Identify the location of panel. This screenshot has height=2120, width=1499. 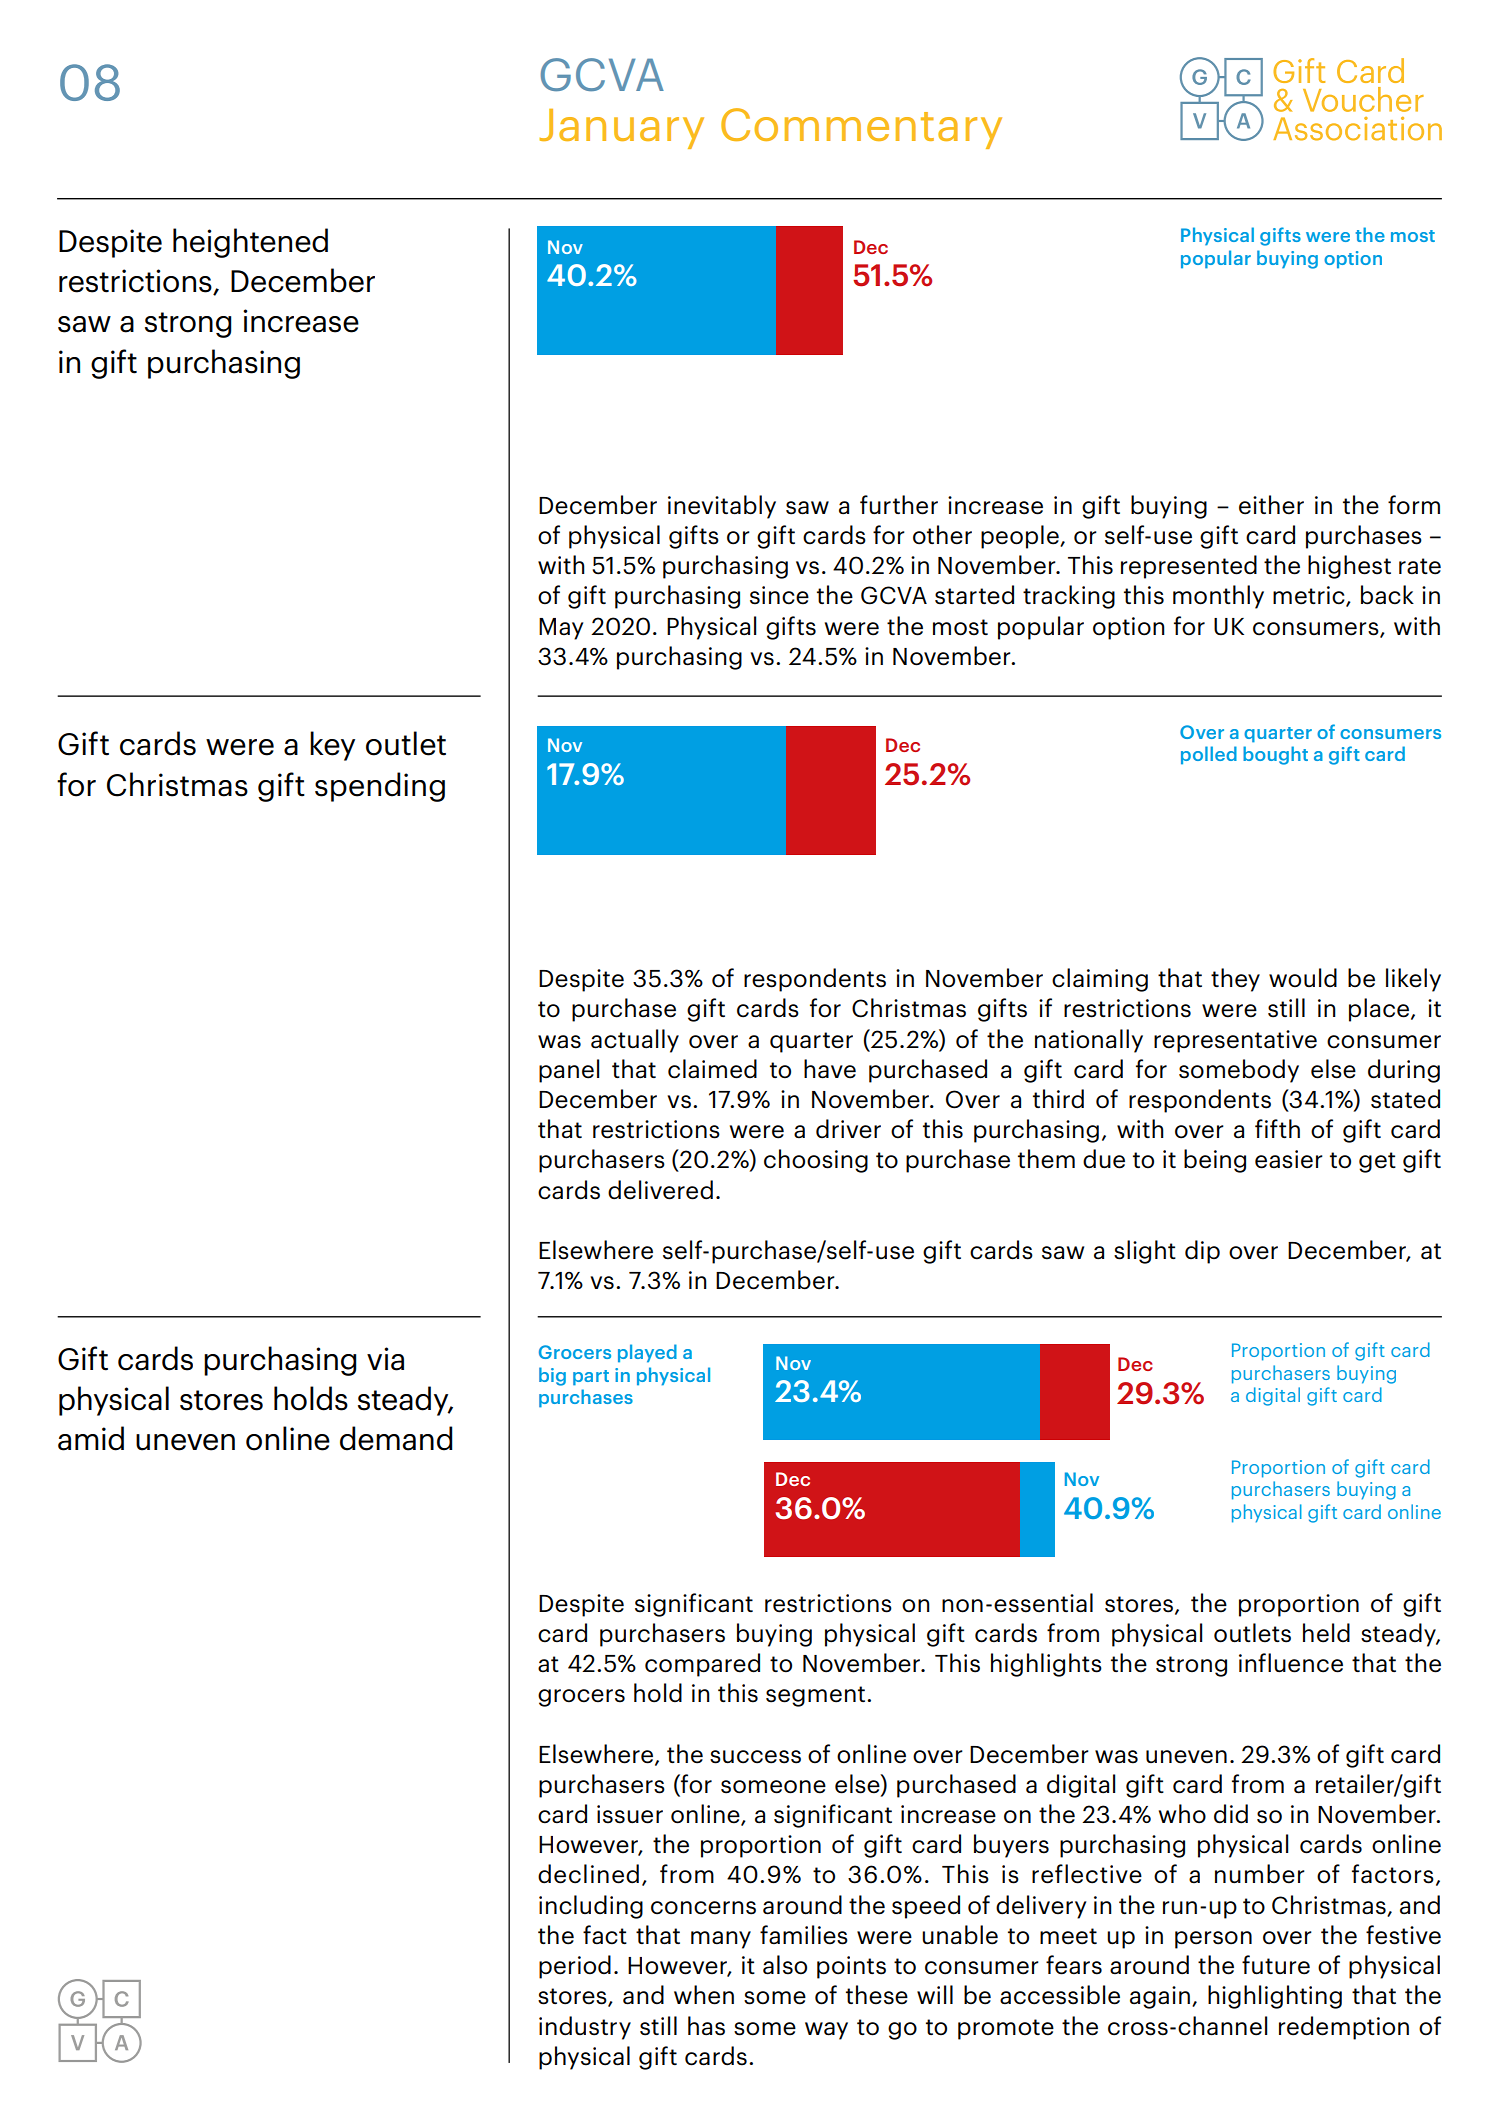
(569, 1071).
